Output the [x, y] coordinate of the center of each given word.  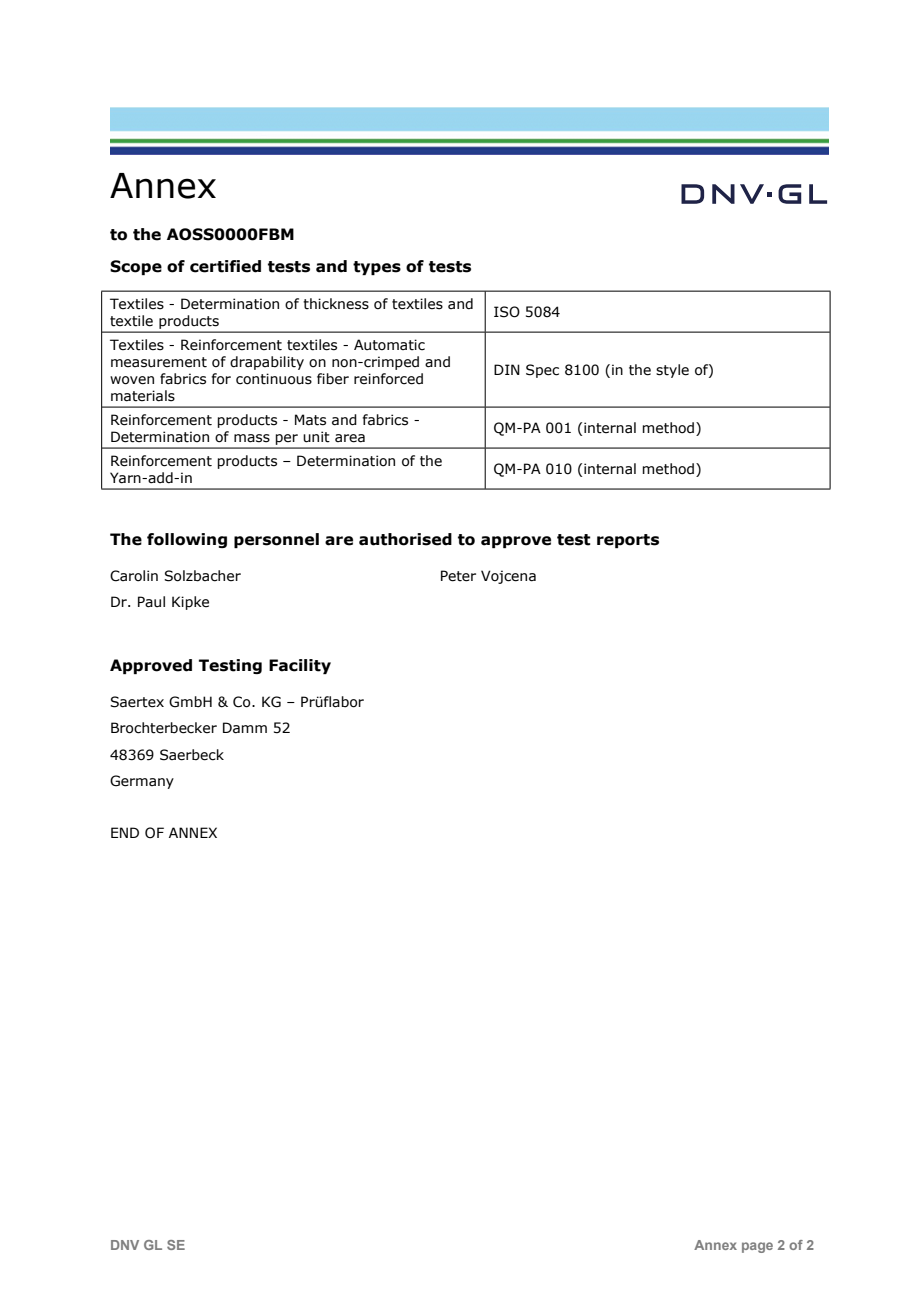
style [672, 371]
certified [225, 266]
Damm [245, 728]
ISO [507, 312]
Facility [300, 666]
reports [628, 541]
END [125, 832]
